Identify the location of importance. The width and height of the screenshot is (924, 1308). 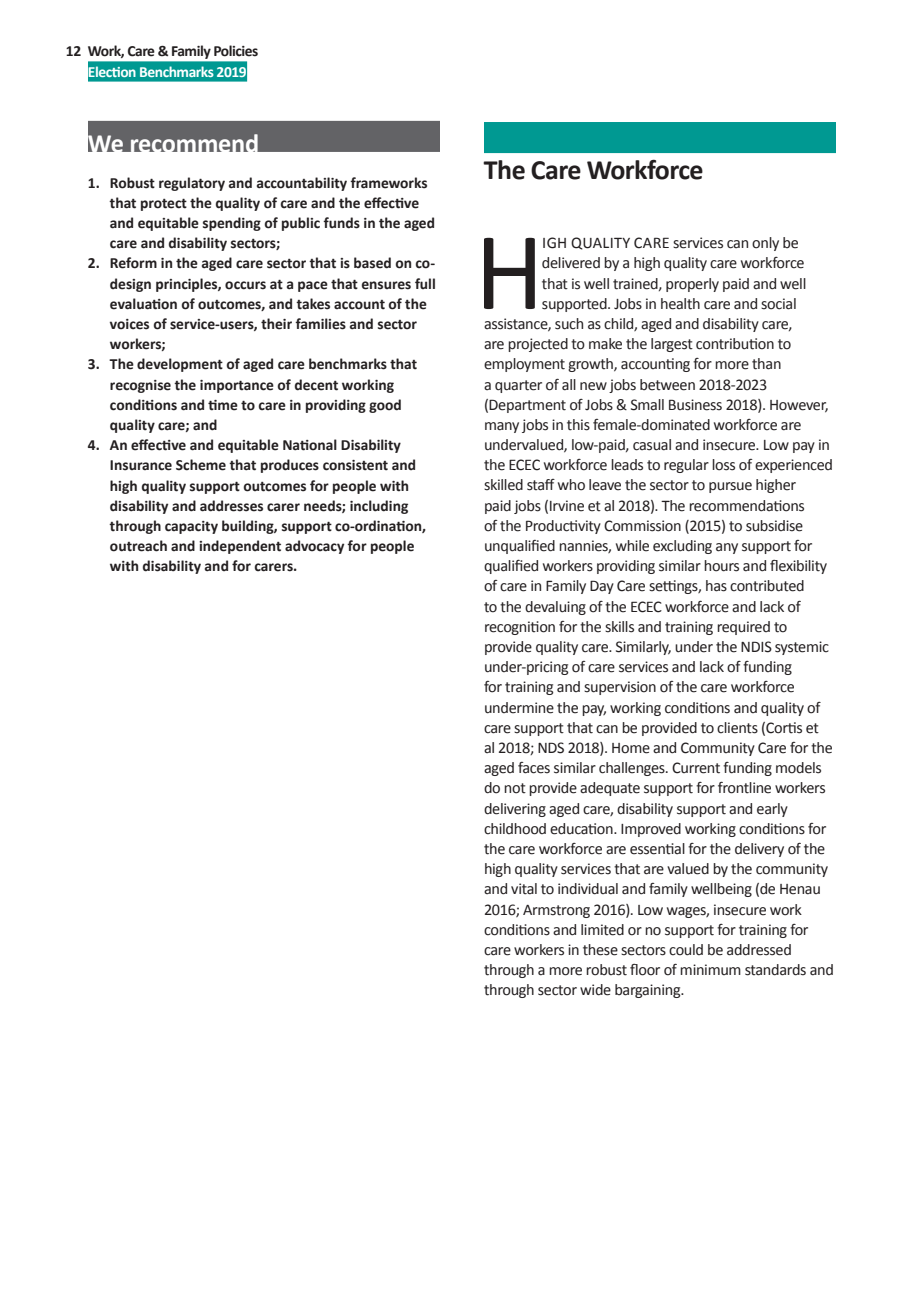
(237, 386).
